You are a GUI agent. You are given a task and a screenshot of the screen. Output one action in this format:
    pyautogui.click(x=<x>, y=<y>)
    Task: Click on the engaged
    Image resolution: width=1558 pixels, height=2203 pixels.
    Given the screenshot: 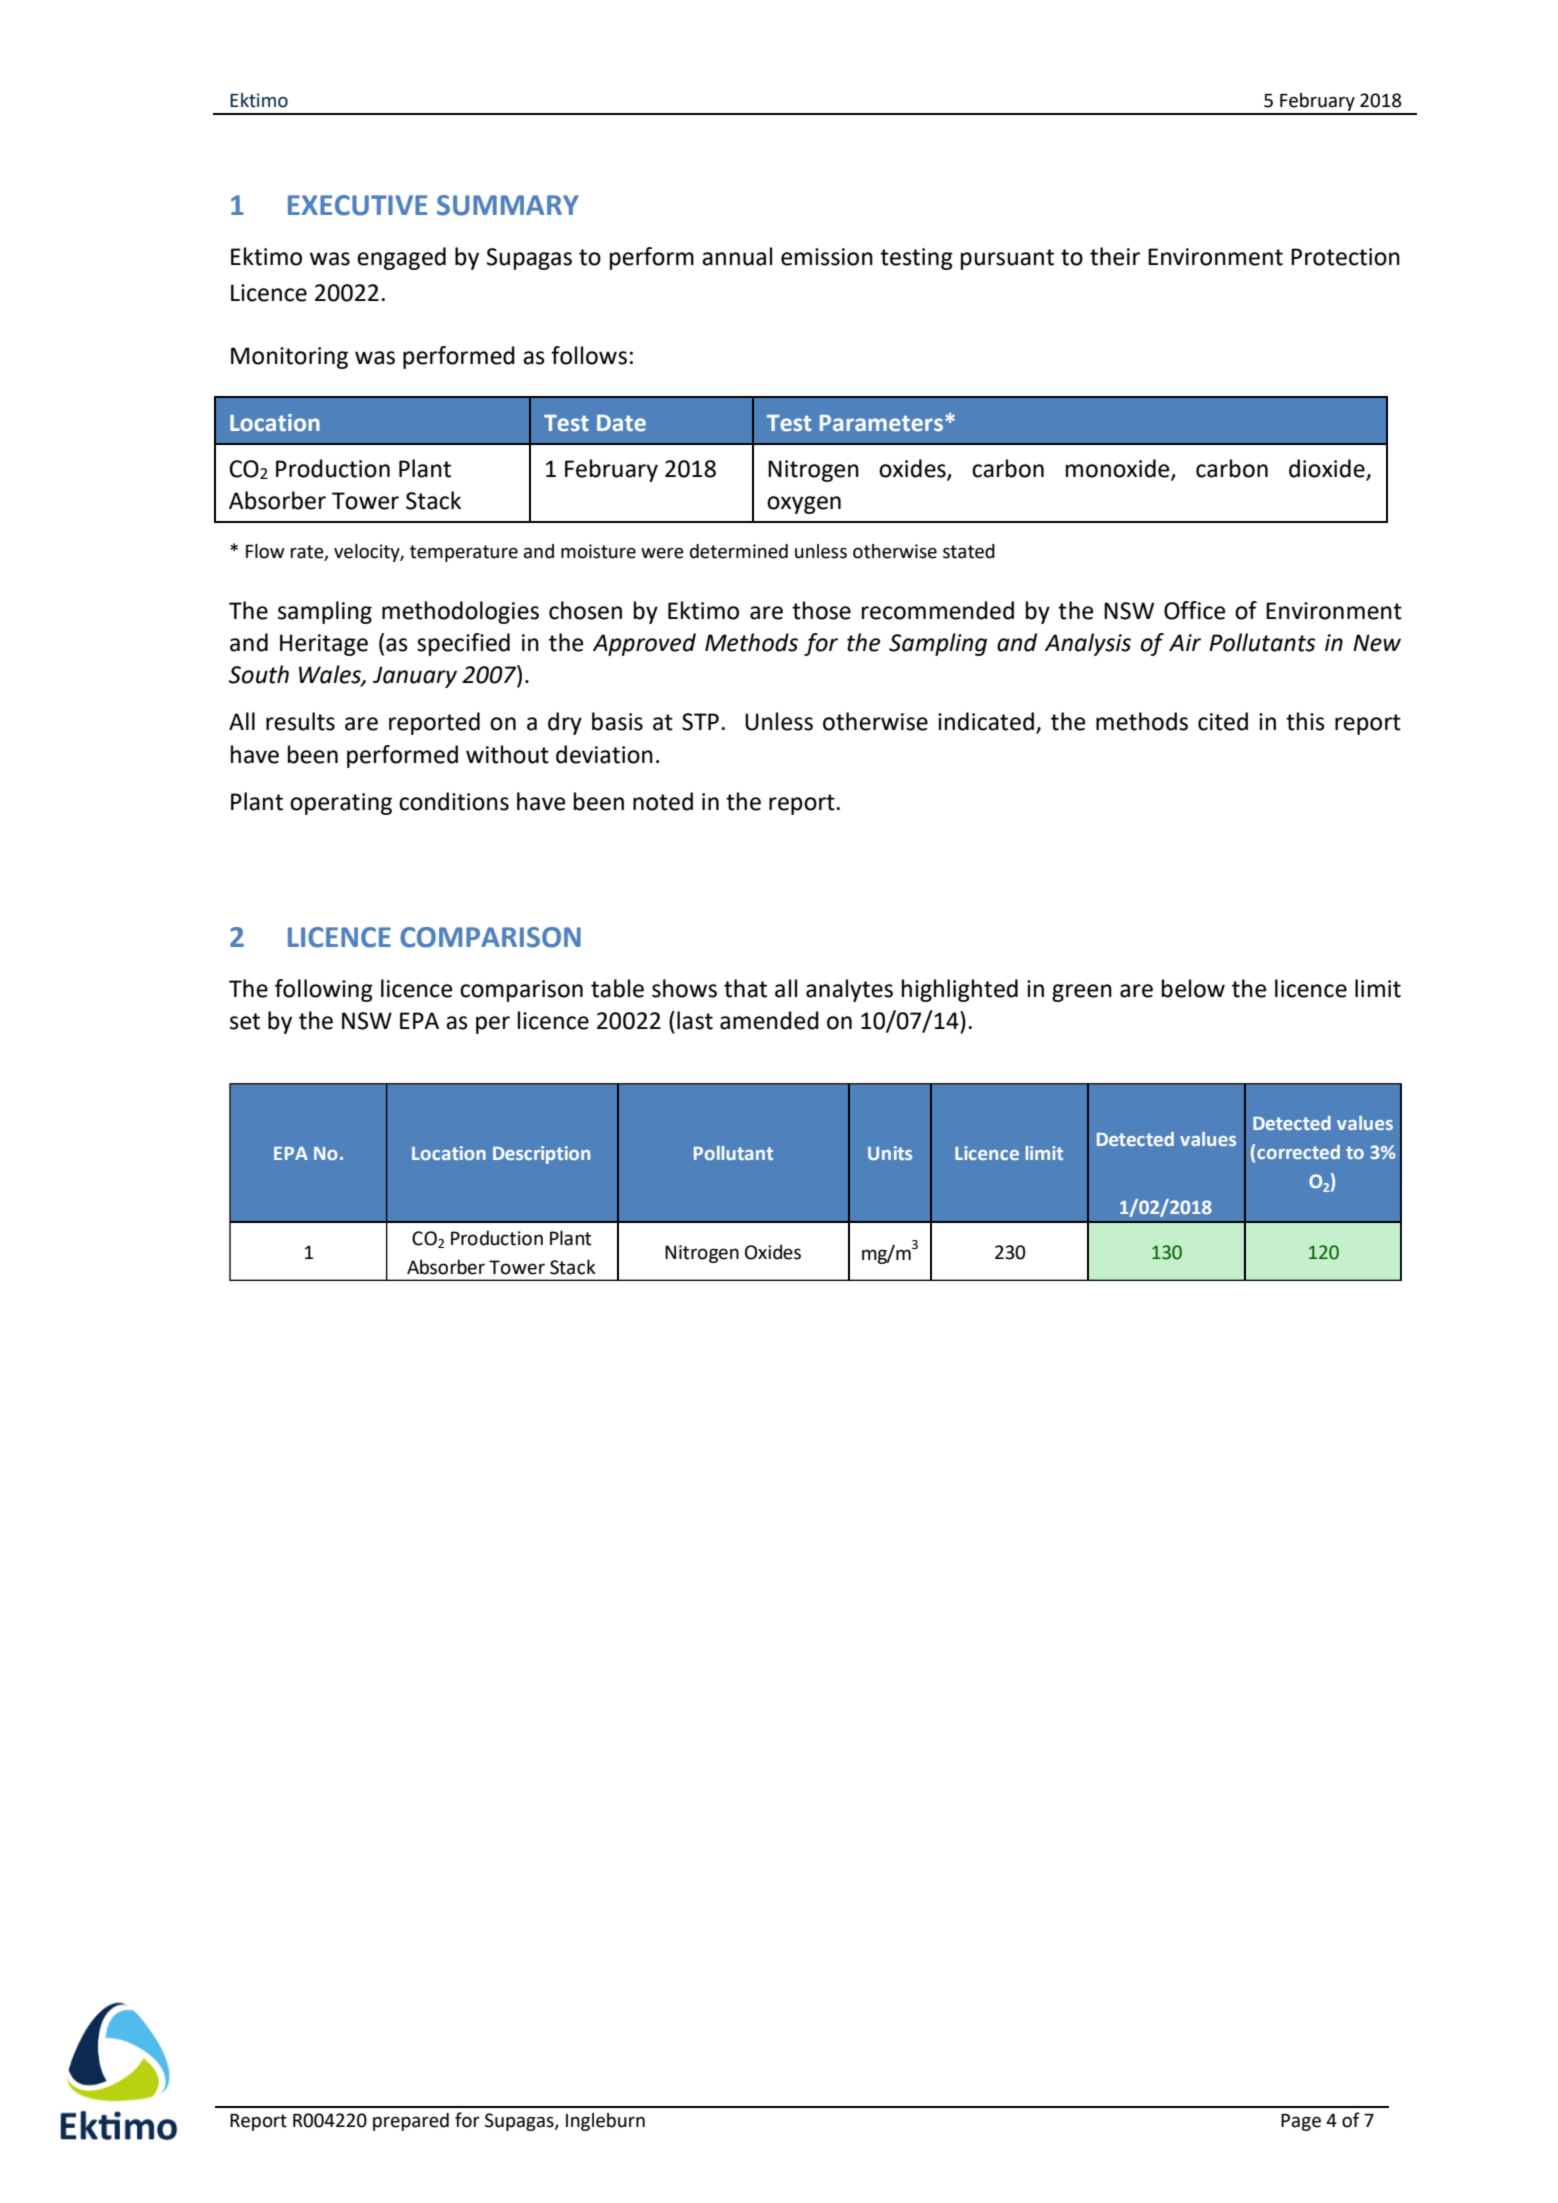 What is the action you would take?
    pyautogui.click(x=401, y=258)
